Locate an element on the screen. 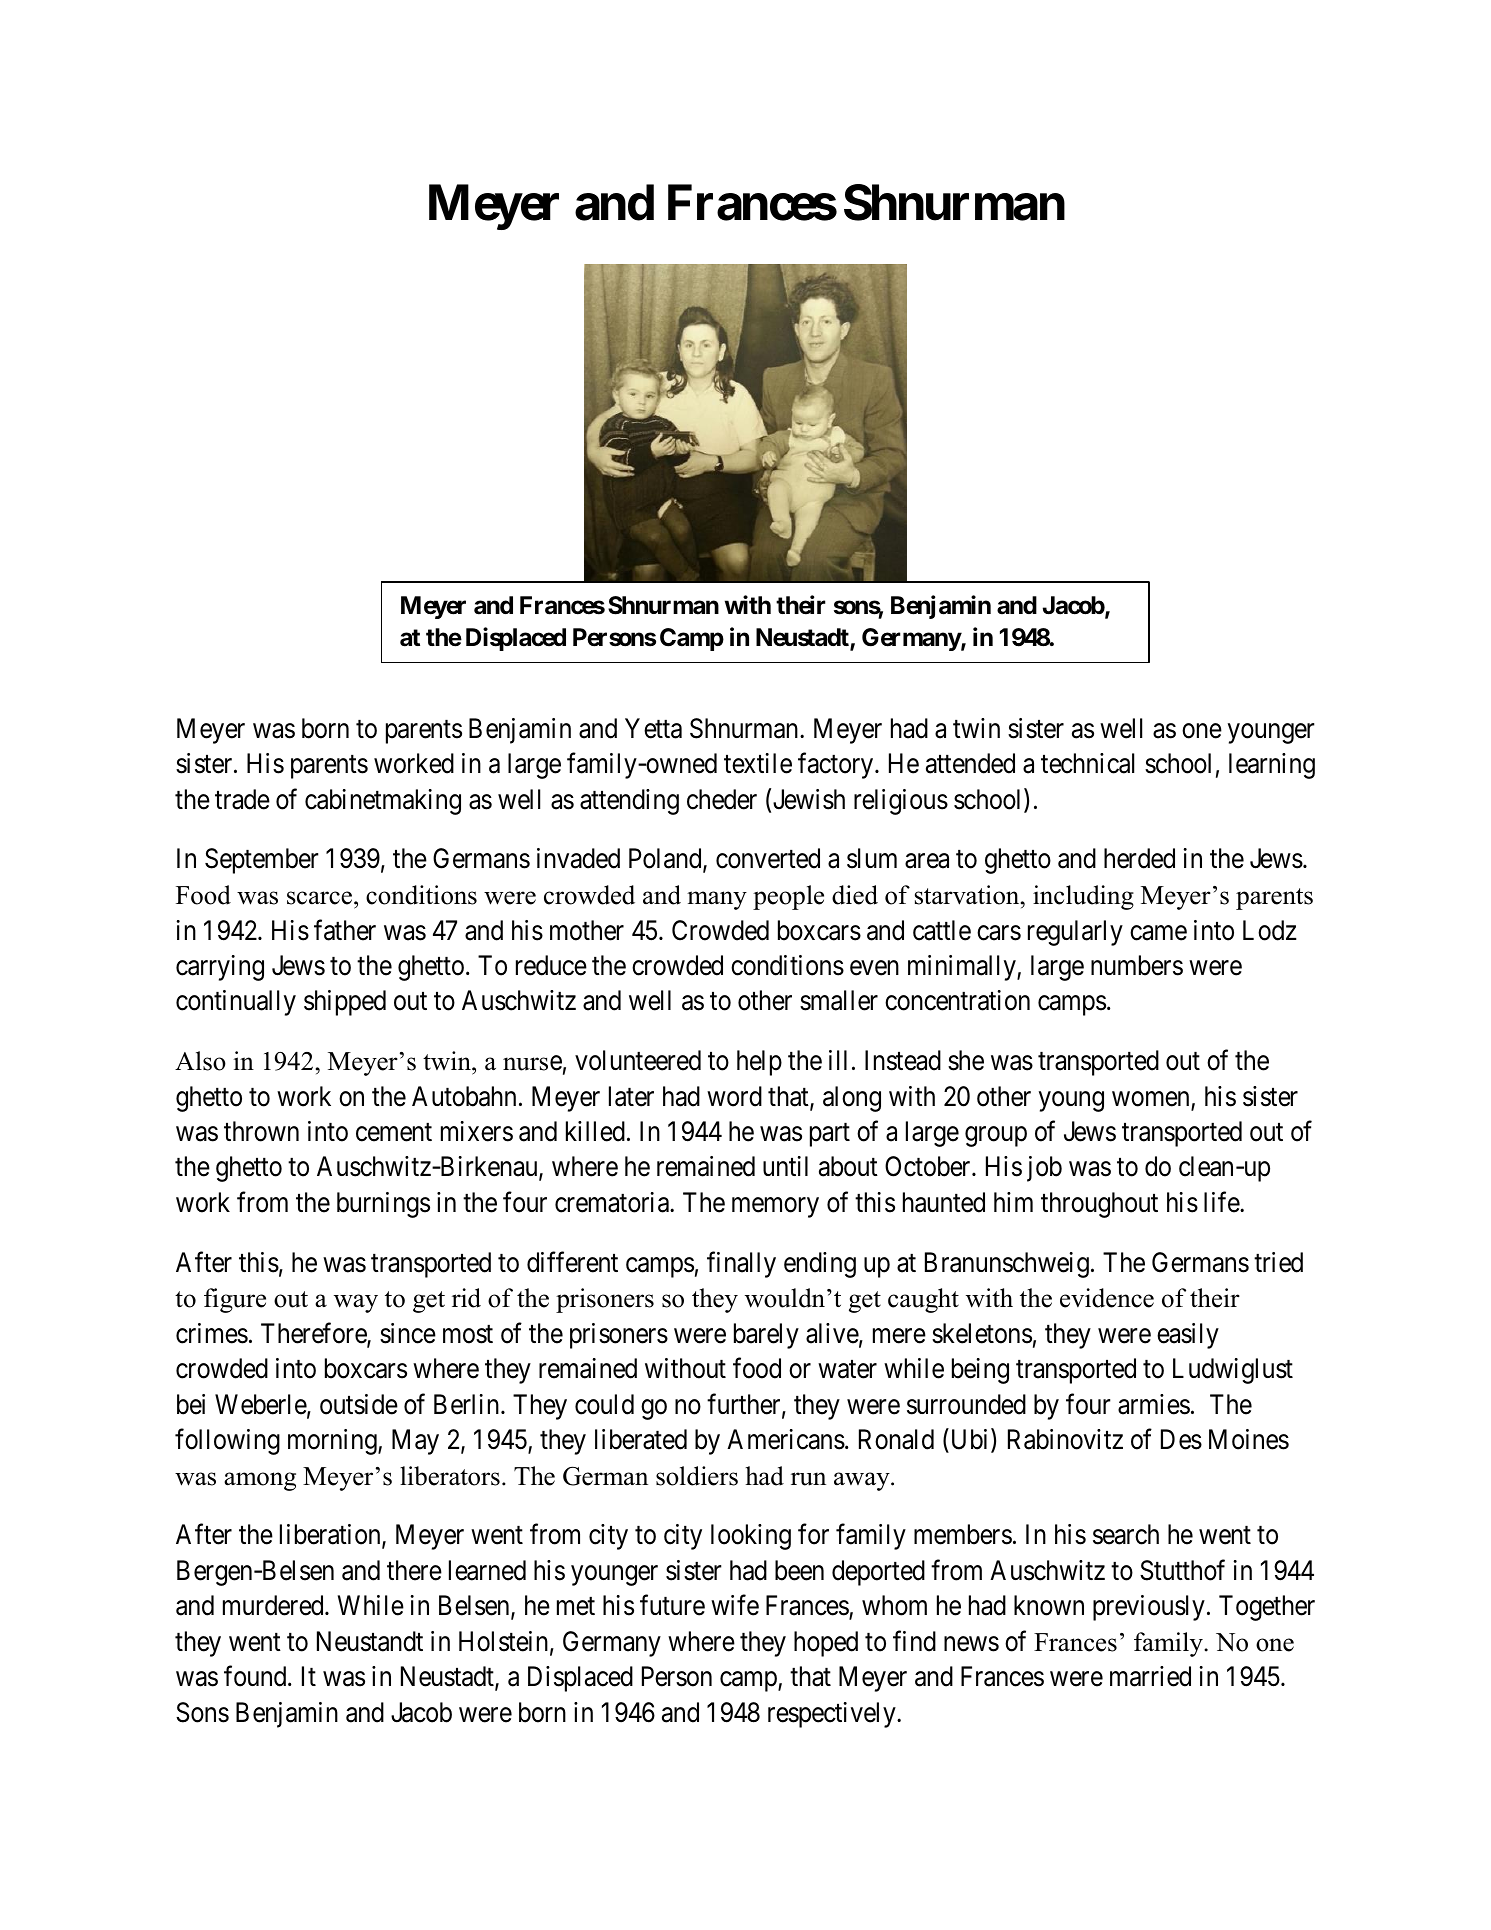 The width and height of the screenshot is (1491, 1930). trade is located at coordinates (242, 799).
